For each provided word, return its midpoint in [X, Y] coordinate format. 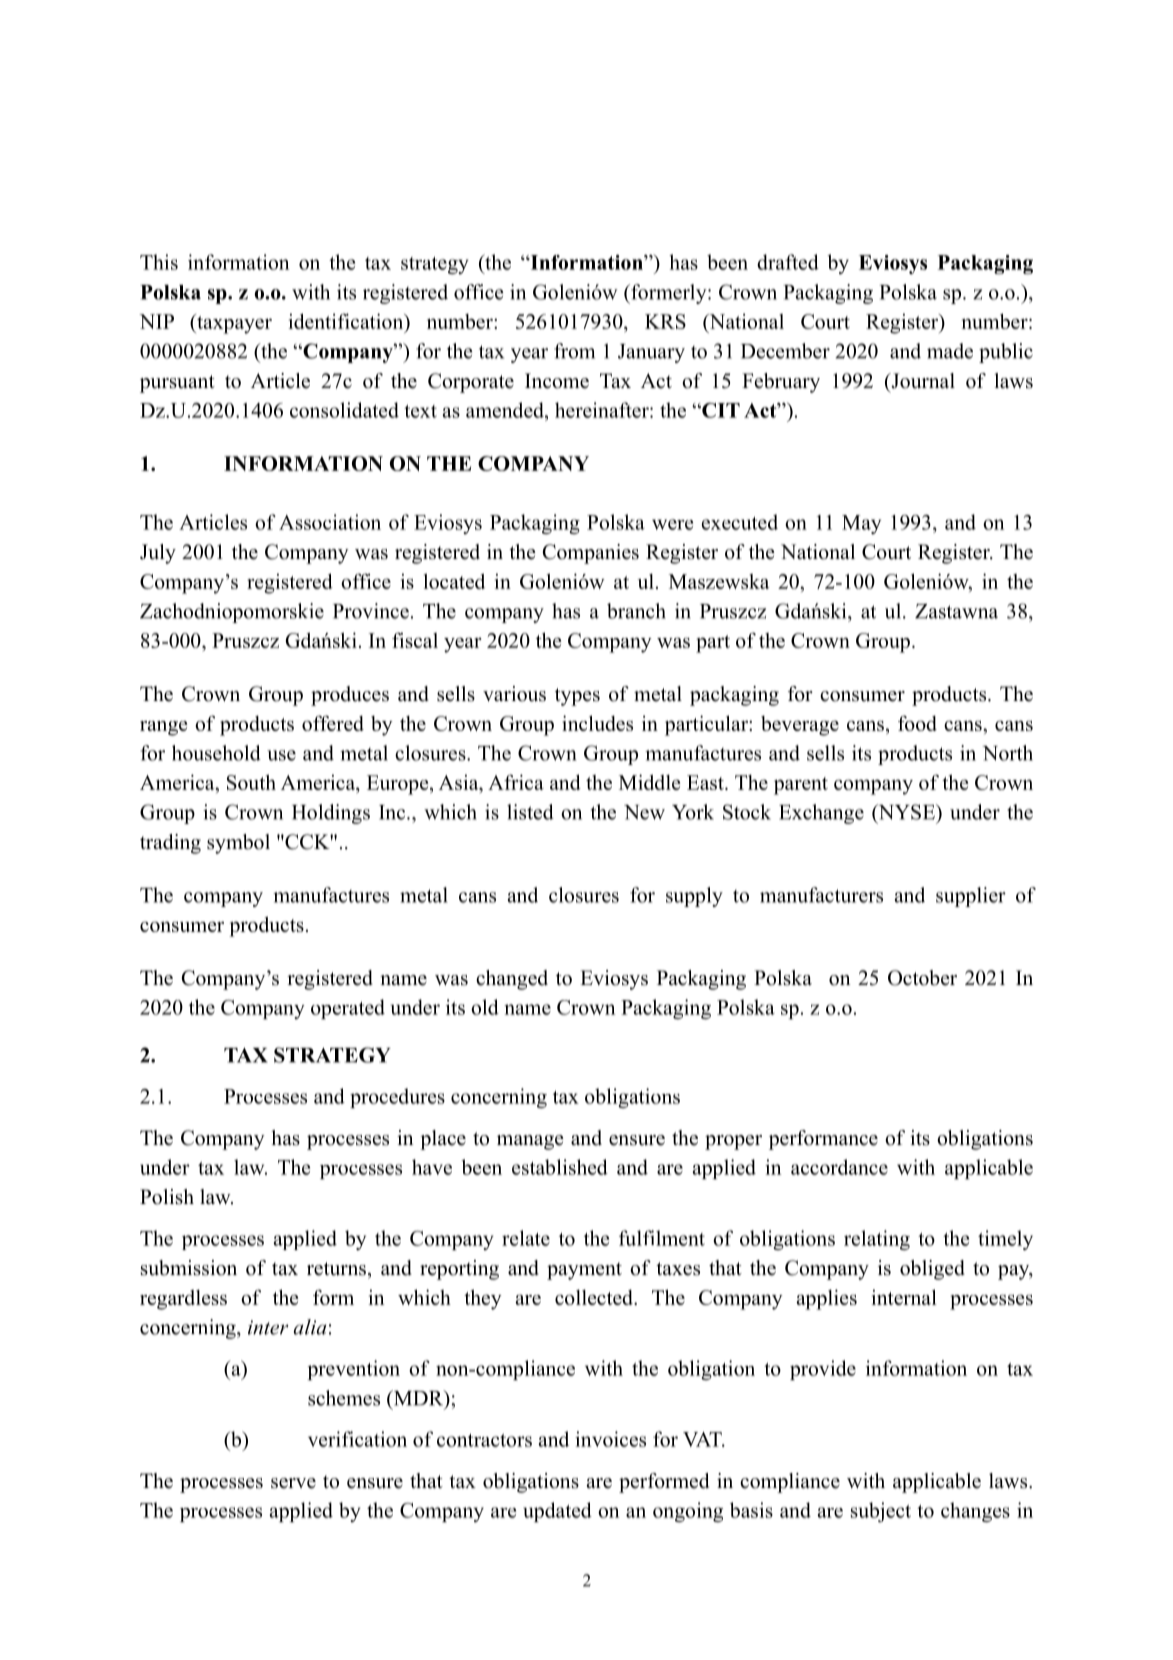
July [158, 554]
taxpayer [233, 324]
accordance [839, 1167]
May [861, 524]
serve [293, 1483]
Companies [591, 554]
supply [694, 897]
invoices [610, 1439]
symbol [238, 844]
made [950, 351]
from [574, 351]
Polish [167, 1197]
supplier [971, 897]
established [560, 1167]
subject [881, 1512]
